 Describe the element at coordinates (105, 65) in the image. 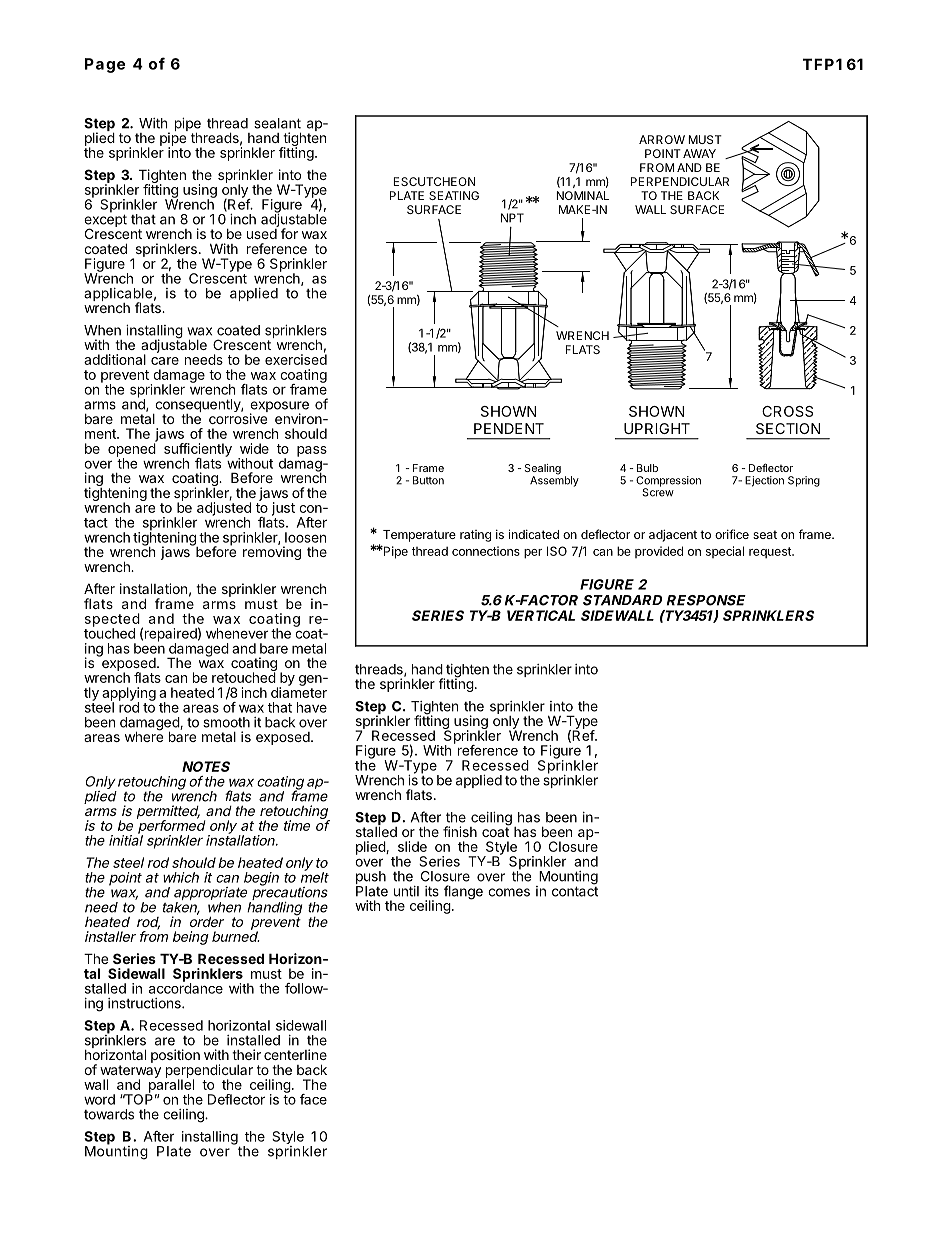

I see `Page` at that location.
